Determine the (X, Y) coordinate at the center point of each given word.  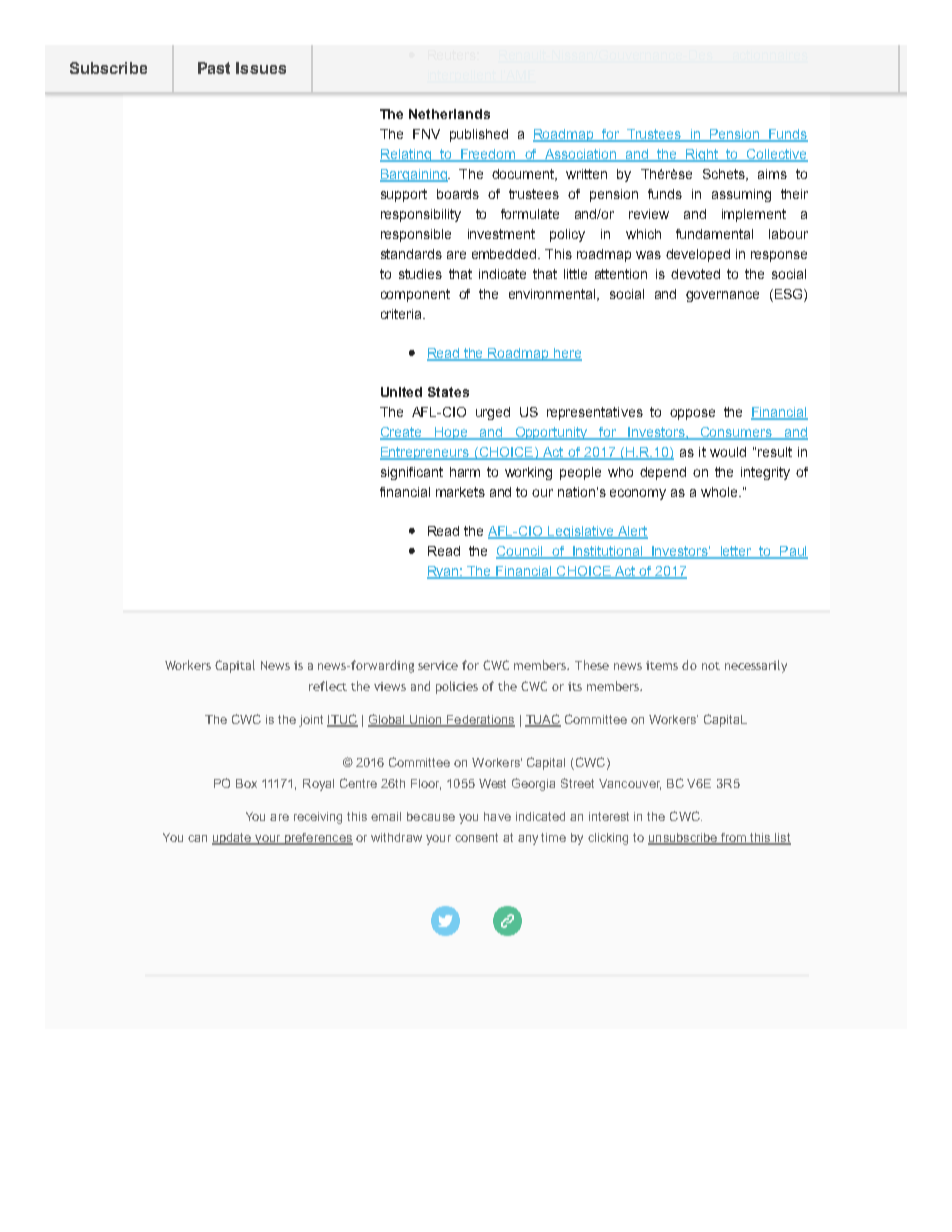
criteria (402, 314)
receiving (318, 818)
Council (520, 552)
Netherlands (449, 114)
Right (702, 155)
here (567, 354)
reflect (328, 686)
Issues (261, 68)
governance (722, 296)
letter (736, 552)
